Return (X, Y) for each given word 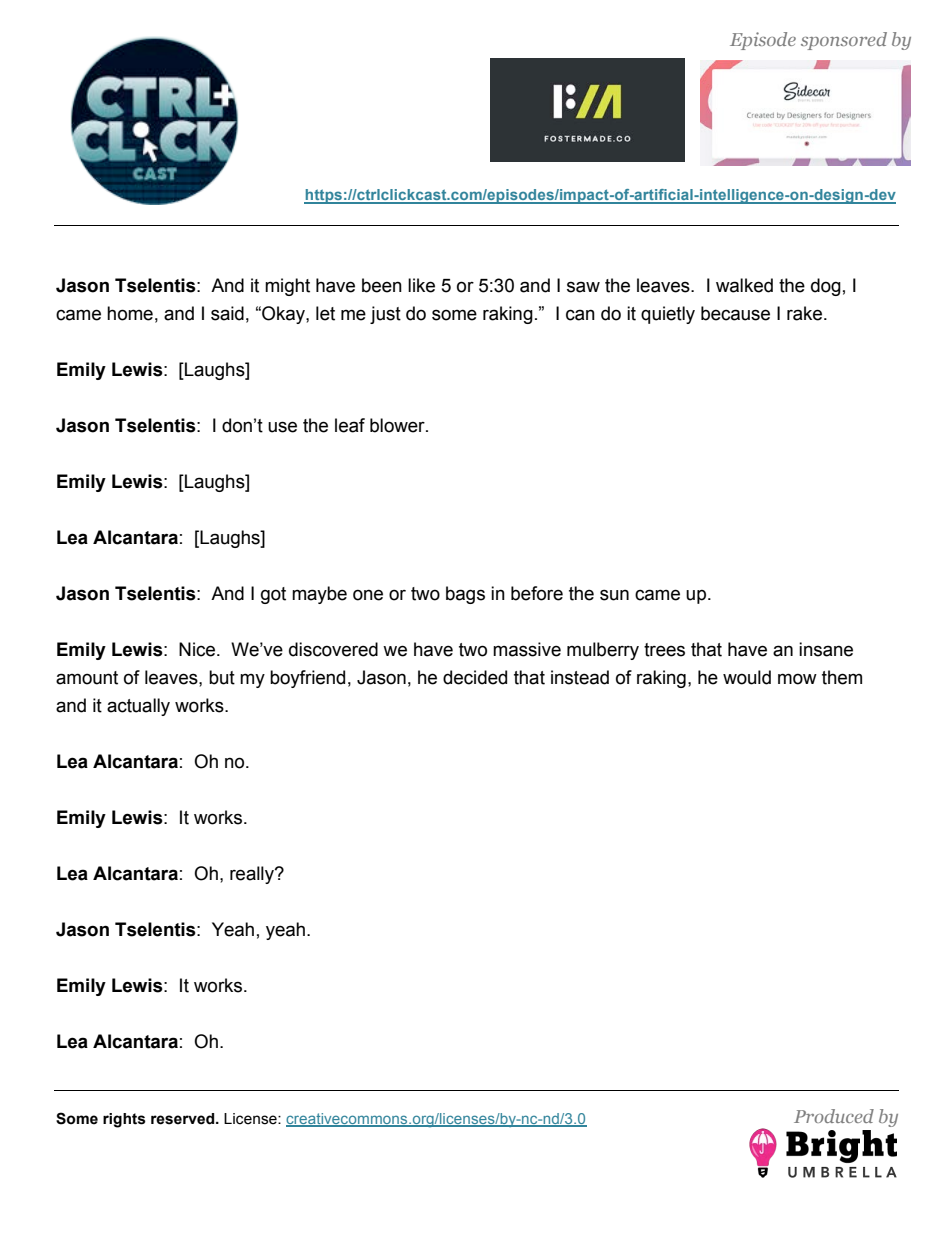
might (287, 287)
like (421, 285)
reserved (184, 1119)
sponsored (844, 41)
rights (124, 1120)
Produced (834, 1116)
